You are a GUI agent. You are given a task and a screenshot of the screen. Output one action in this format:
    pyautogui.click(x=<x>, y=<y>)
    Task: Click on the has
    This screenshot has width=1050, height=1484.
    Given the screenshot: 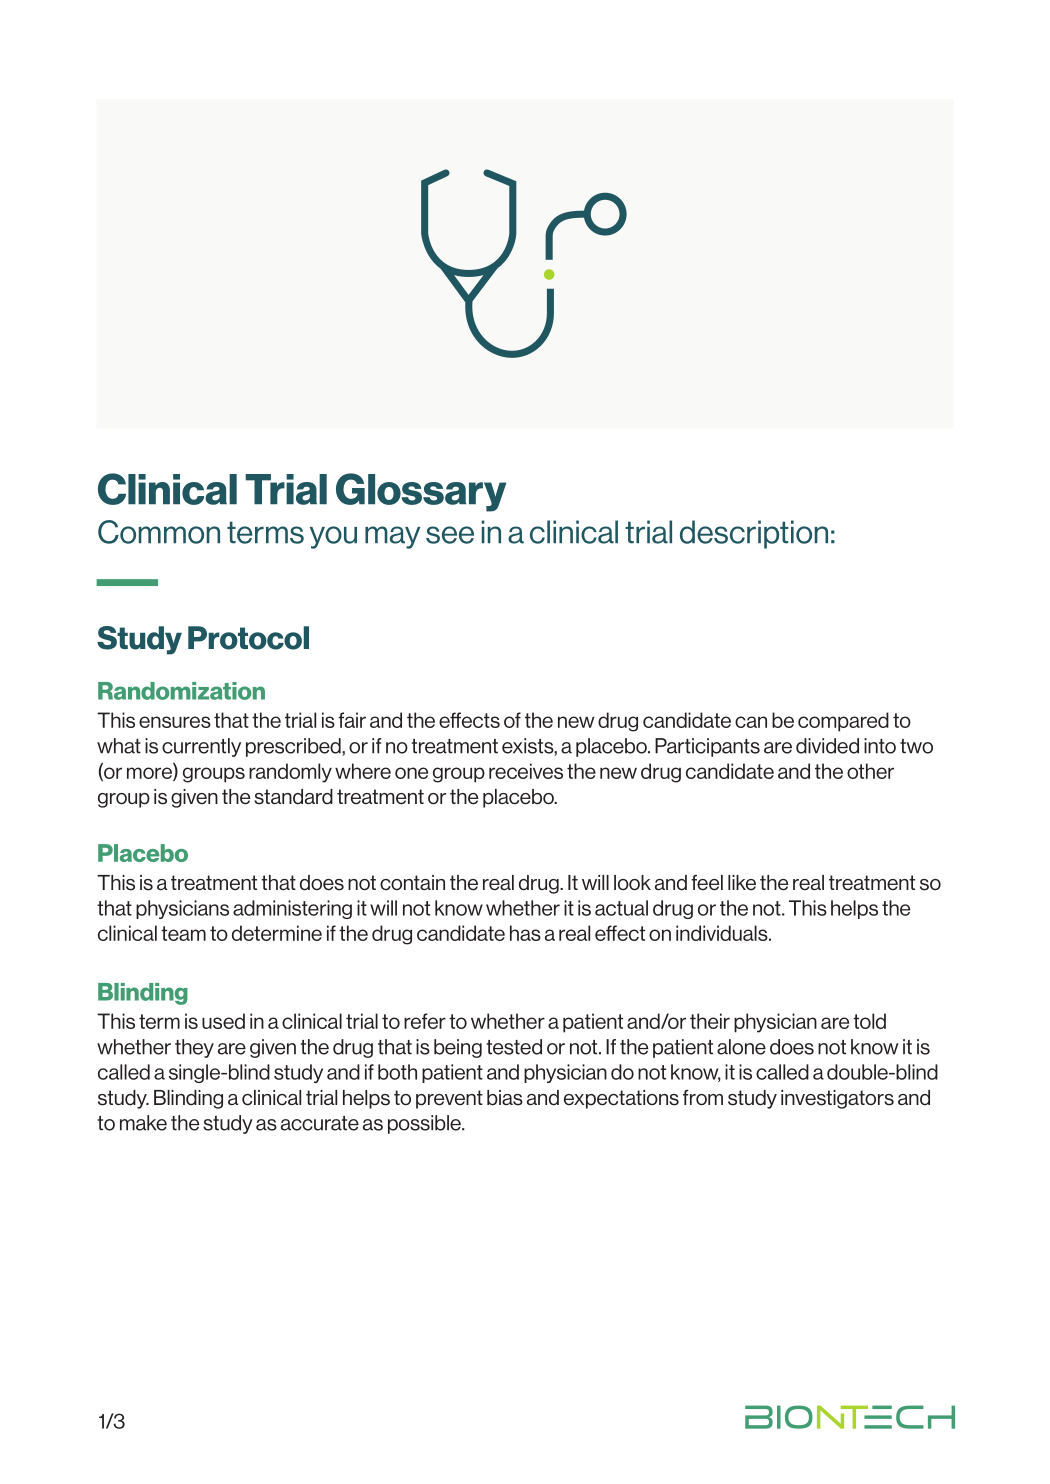 What is the action you would take?
    pyautogui.click(x=525, y=933)
